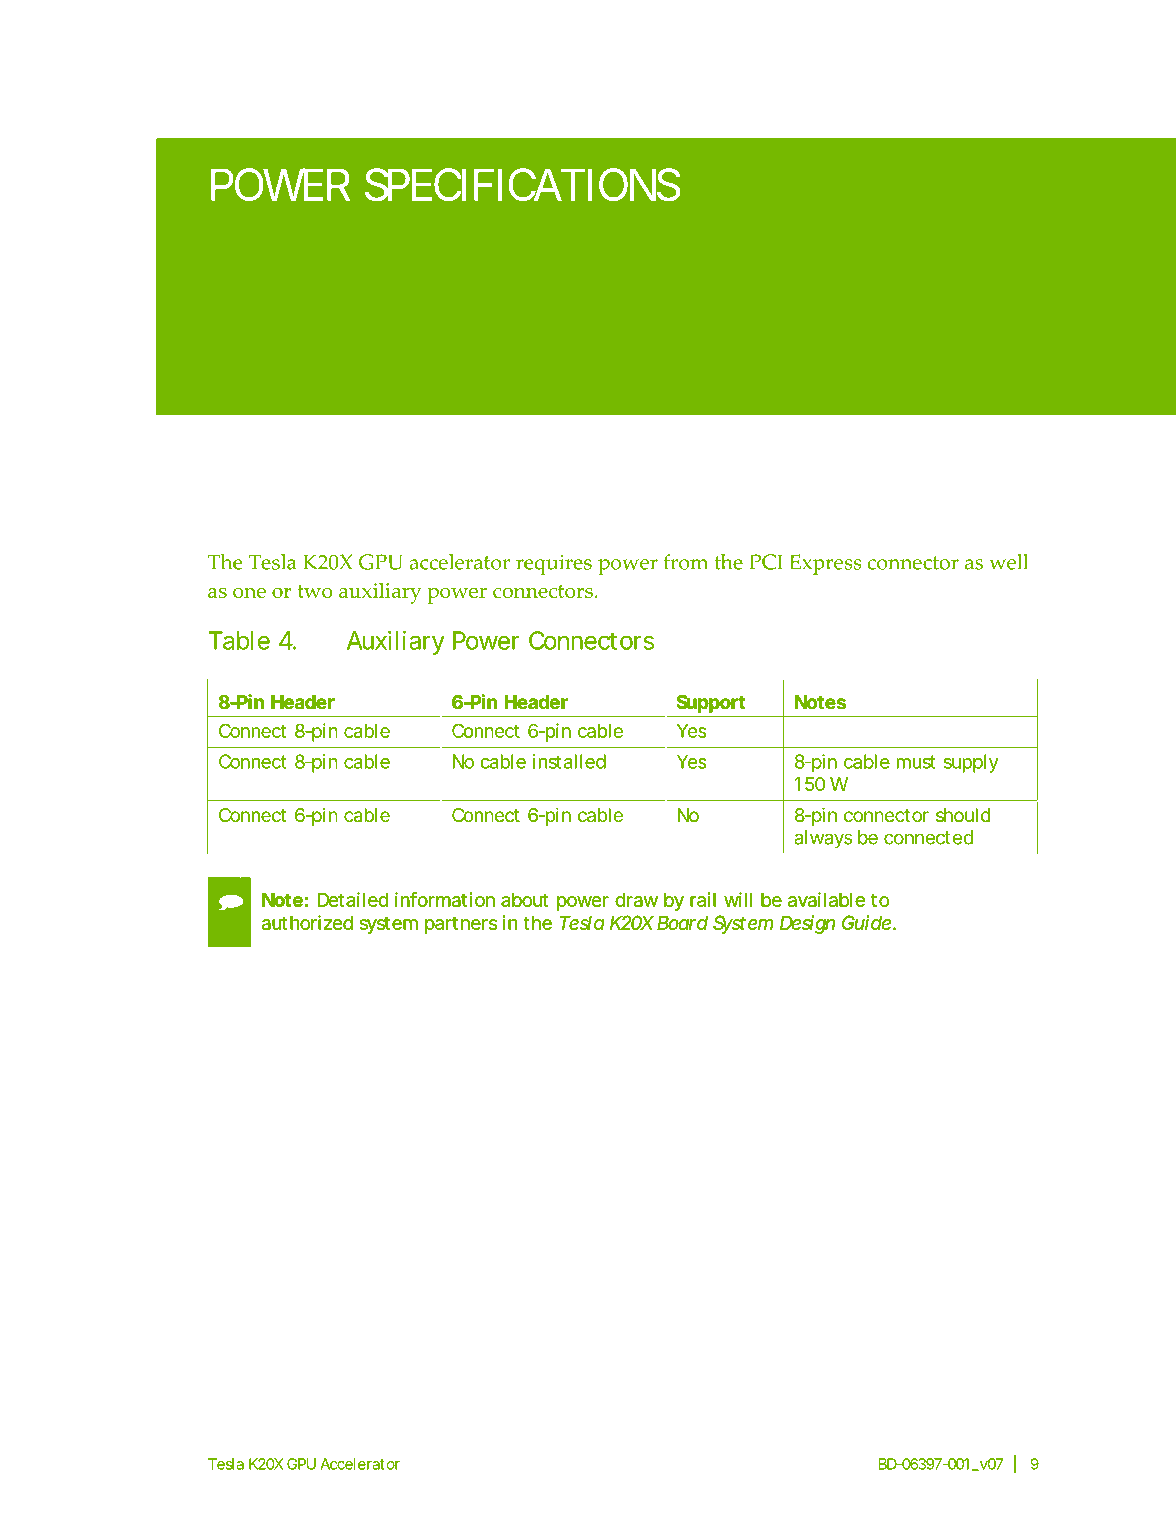 Image resolution: width=1176 pixels, height=1522 pixels. Describe the element at coordinates (686, 562) in the screenshot. I see `from` at that location.
